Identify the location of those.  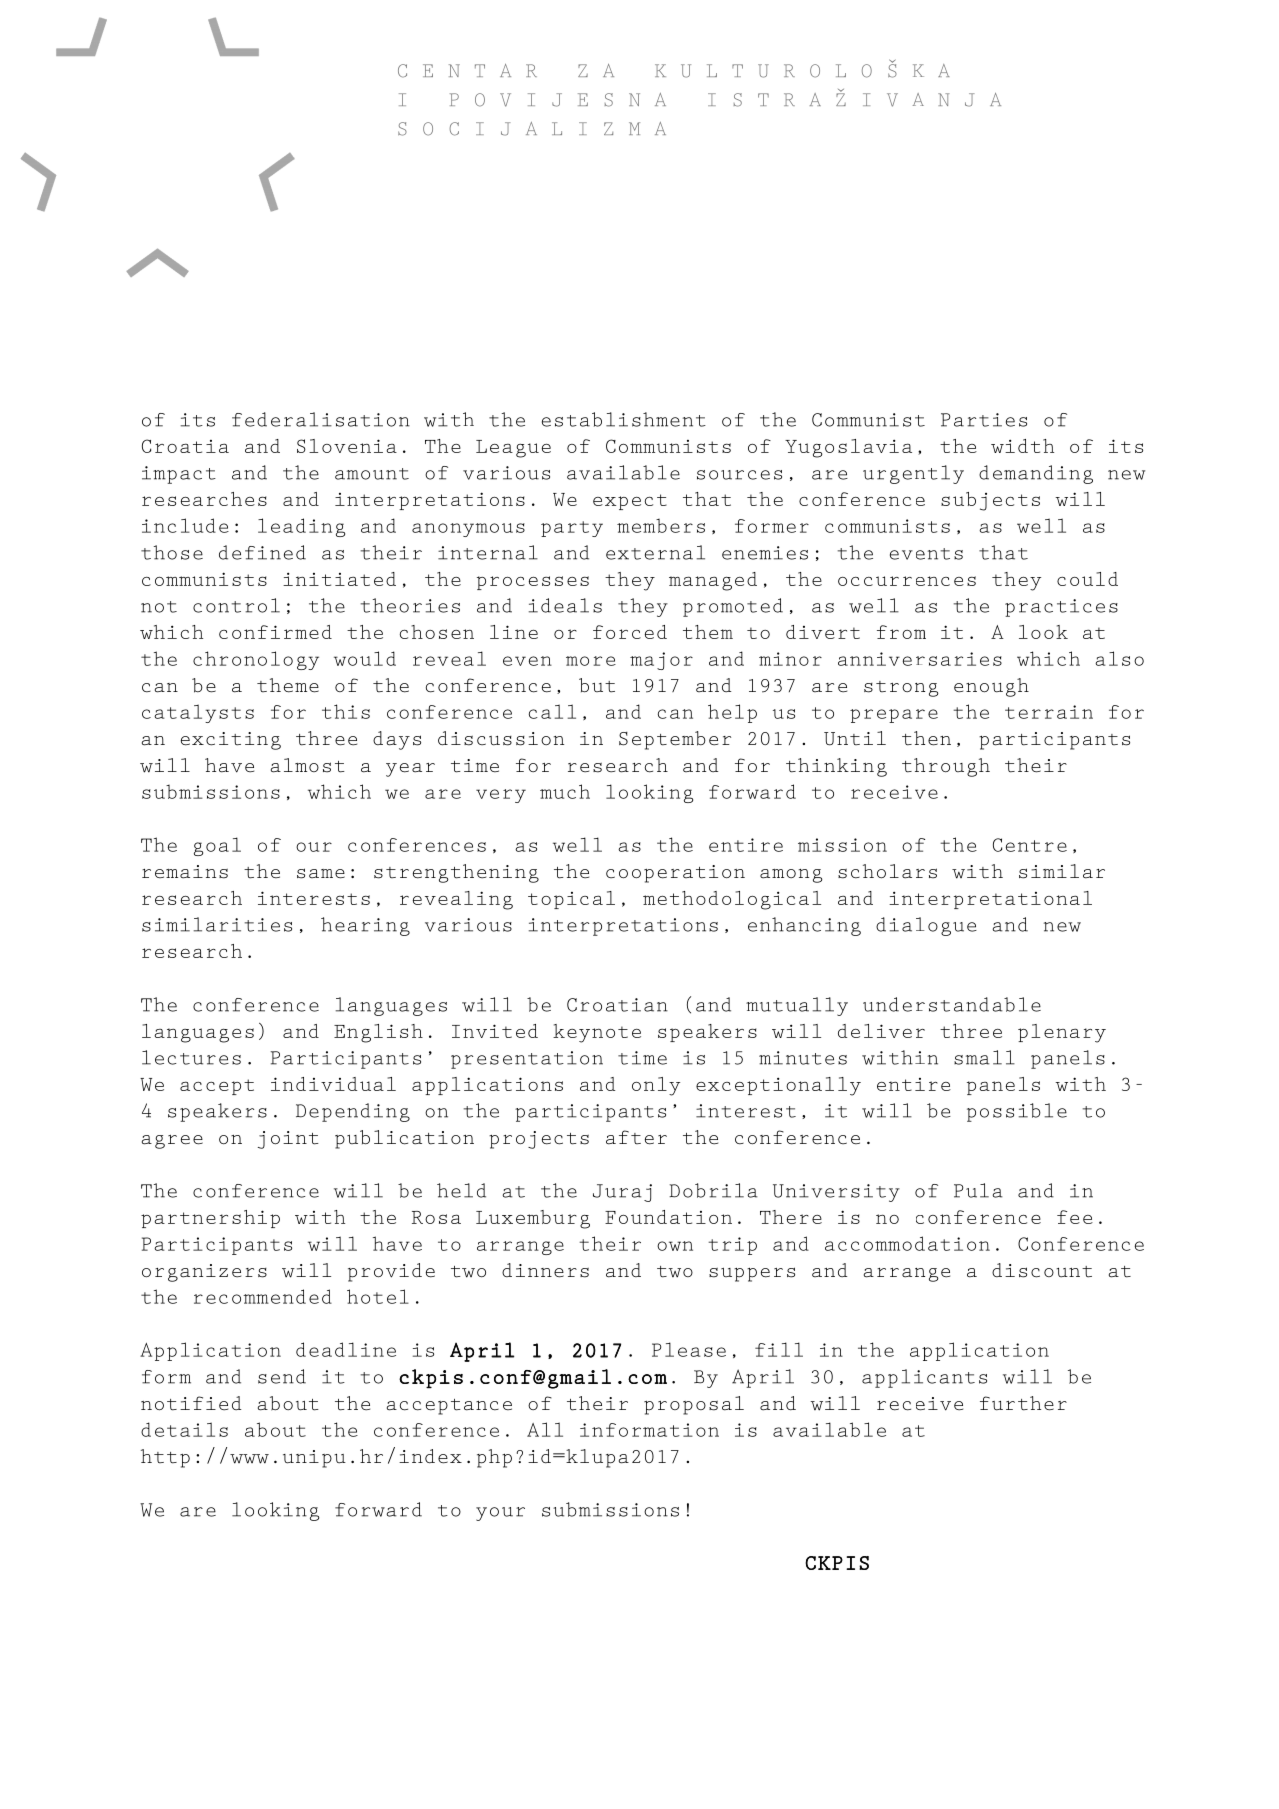
(172, 552).
